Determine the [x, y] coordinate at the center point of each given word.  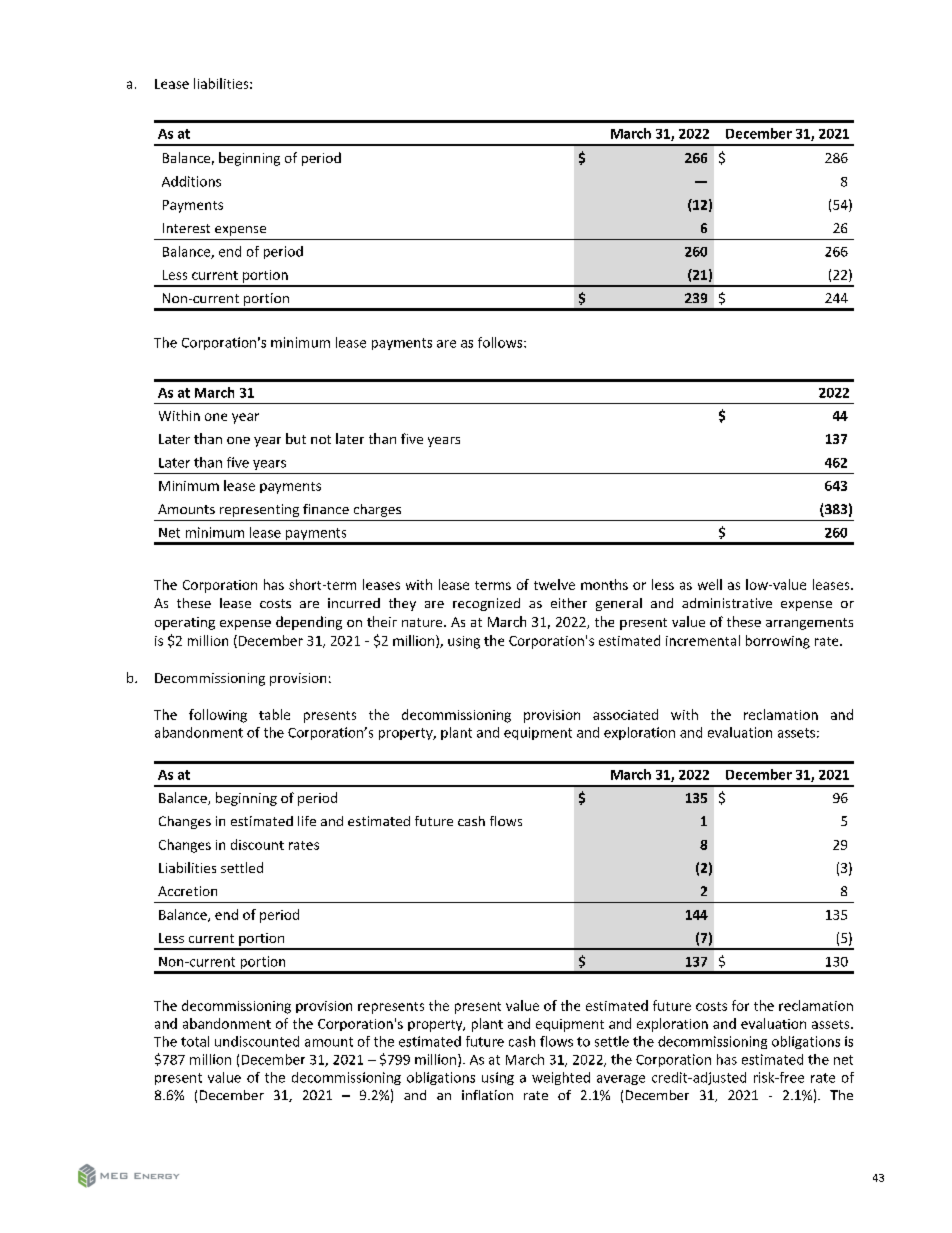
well [710, 584]
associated [625, 714]
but [296, 438]
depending [309, 623]
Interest [186, 228]
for [740, 1005]
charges [377, 510]
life [307, 821]
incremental [703, 640]
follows [501, 342]
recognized [486, 604]
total [195, 1041]
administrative [727, 603]
